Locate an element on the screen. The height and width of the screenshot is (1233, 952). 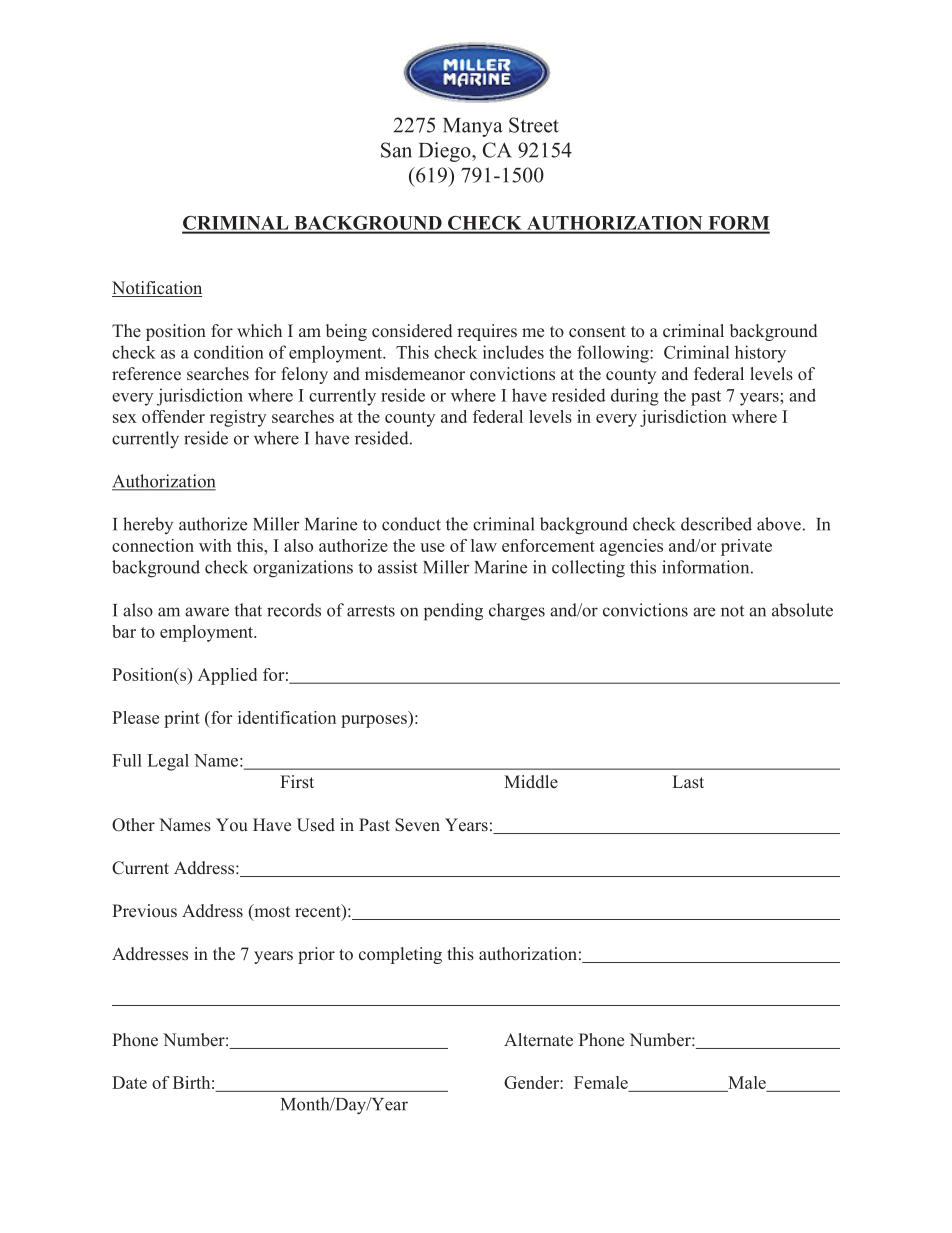
Street is located at coordinates (534, 125).
